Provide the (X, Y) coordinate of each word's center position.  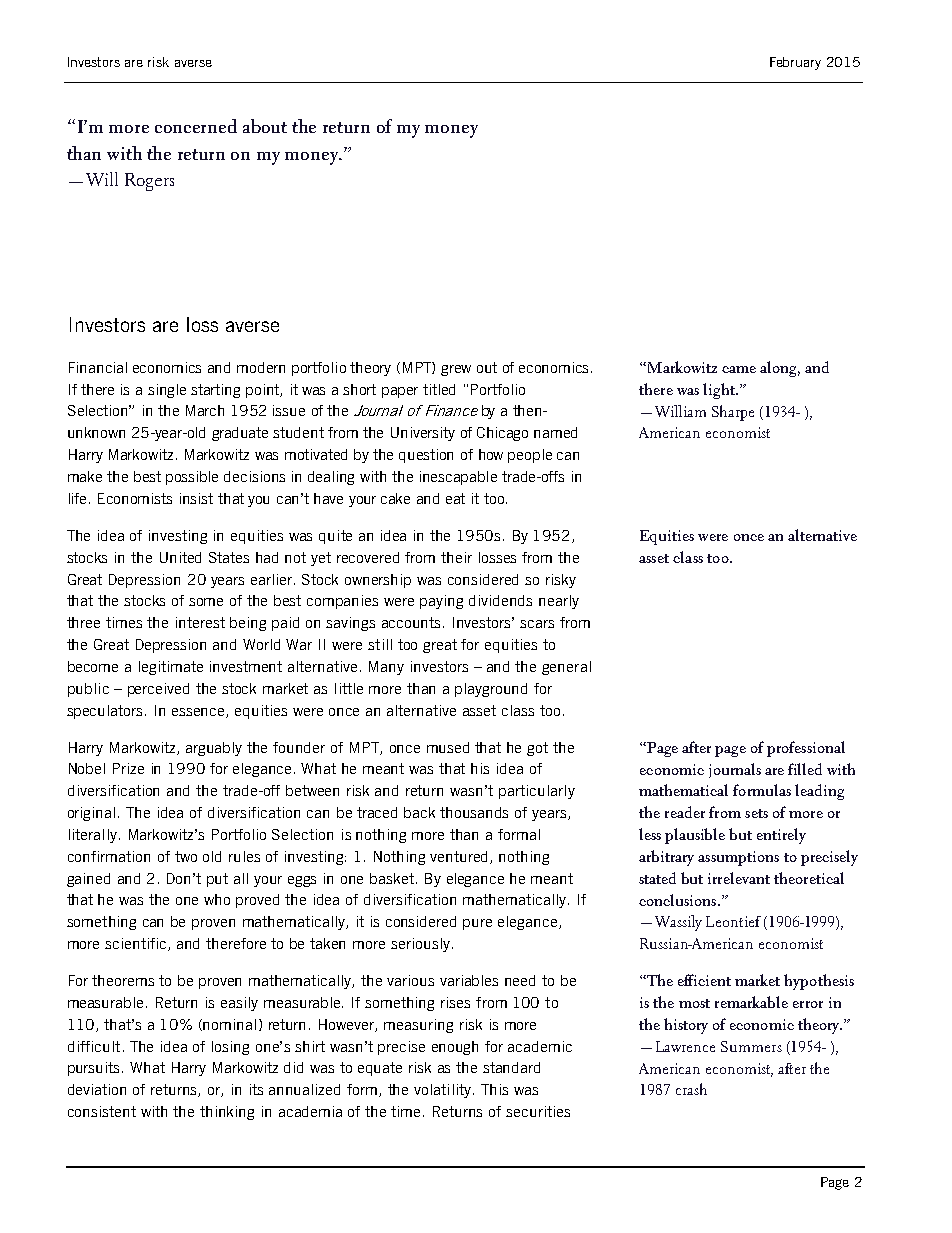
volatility (444, 1091)
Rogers (149, 182)
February (795, 63)
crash (691, 1089)
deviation (97, 1089)
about (265, 126)
